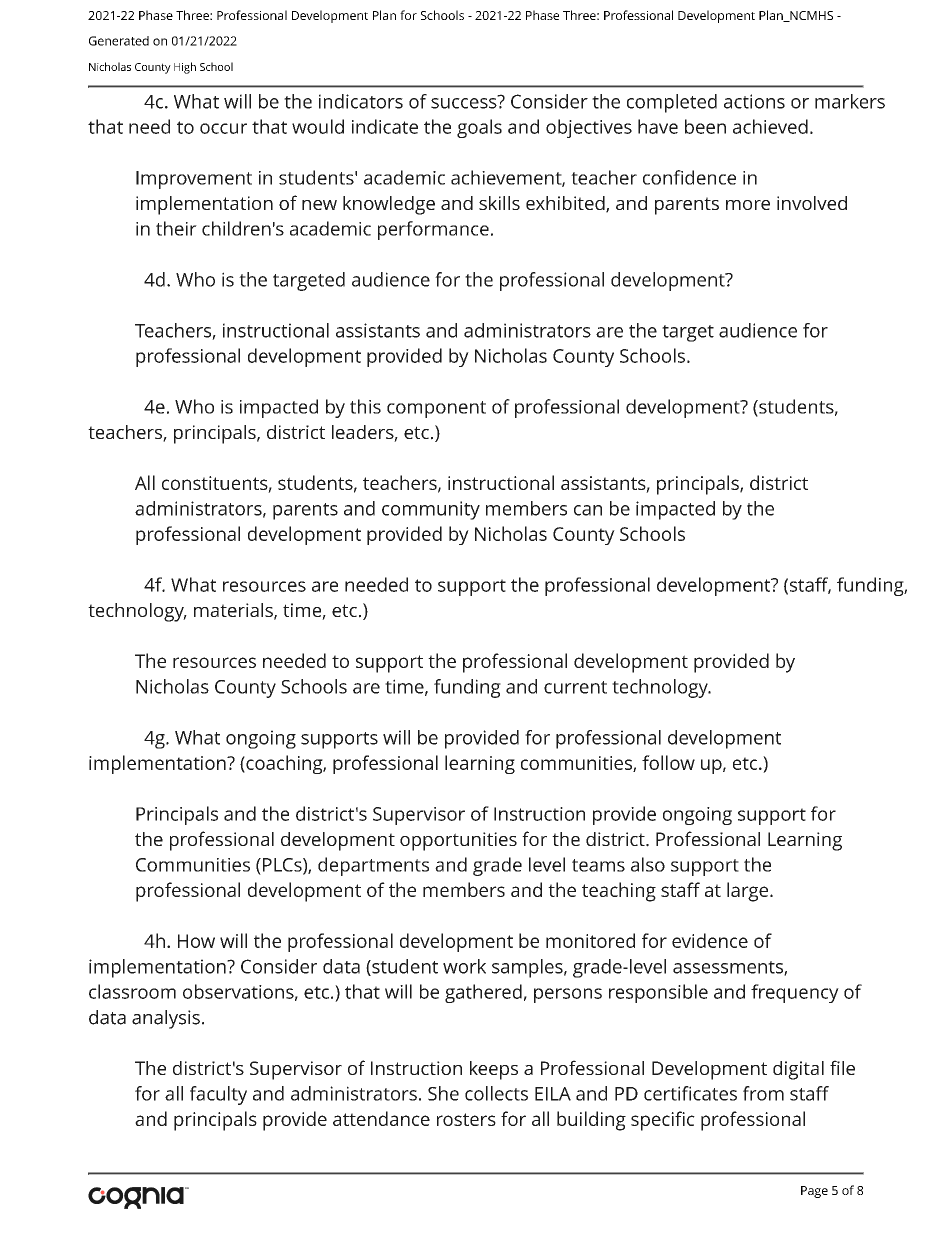 The image size is (952, 1233). What do you see at coordinates (754, 101) in the screenshot?
I see `actions` at bounding box center [754, 101].
